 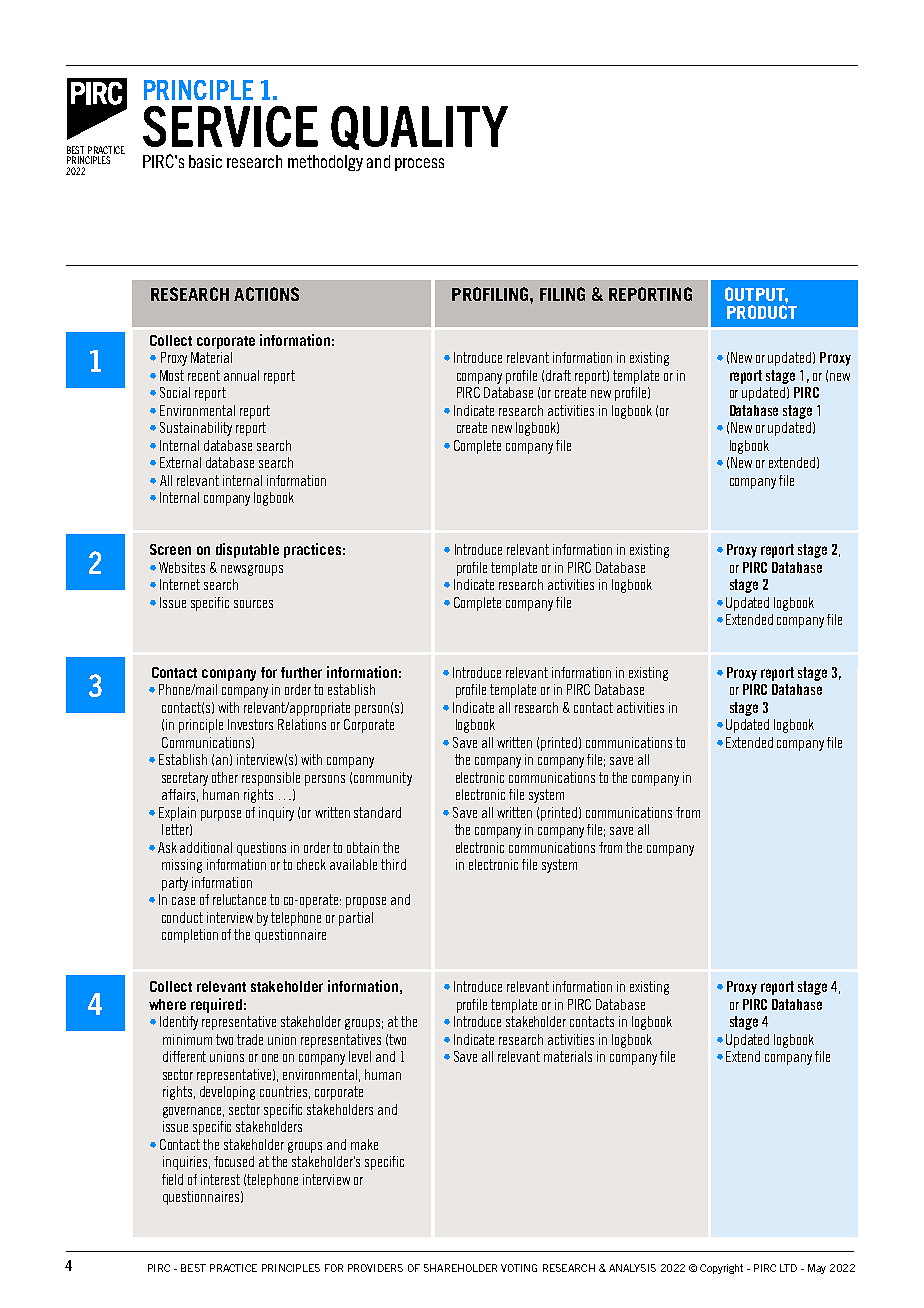 I want to click on propose, so click(x=366, y=902).
